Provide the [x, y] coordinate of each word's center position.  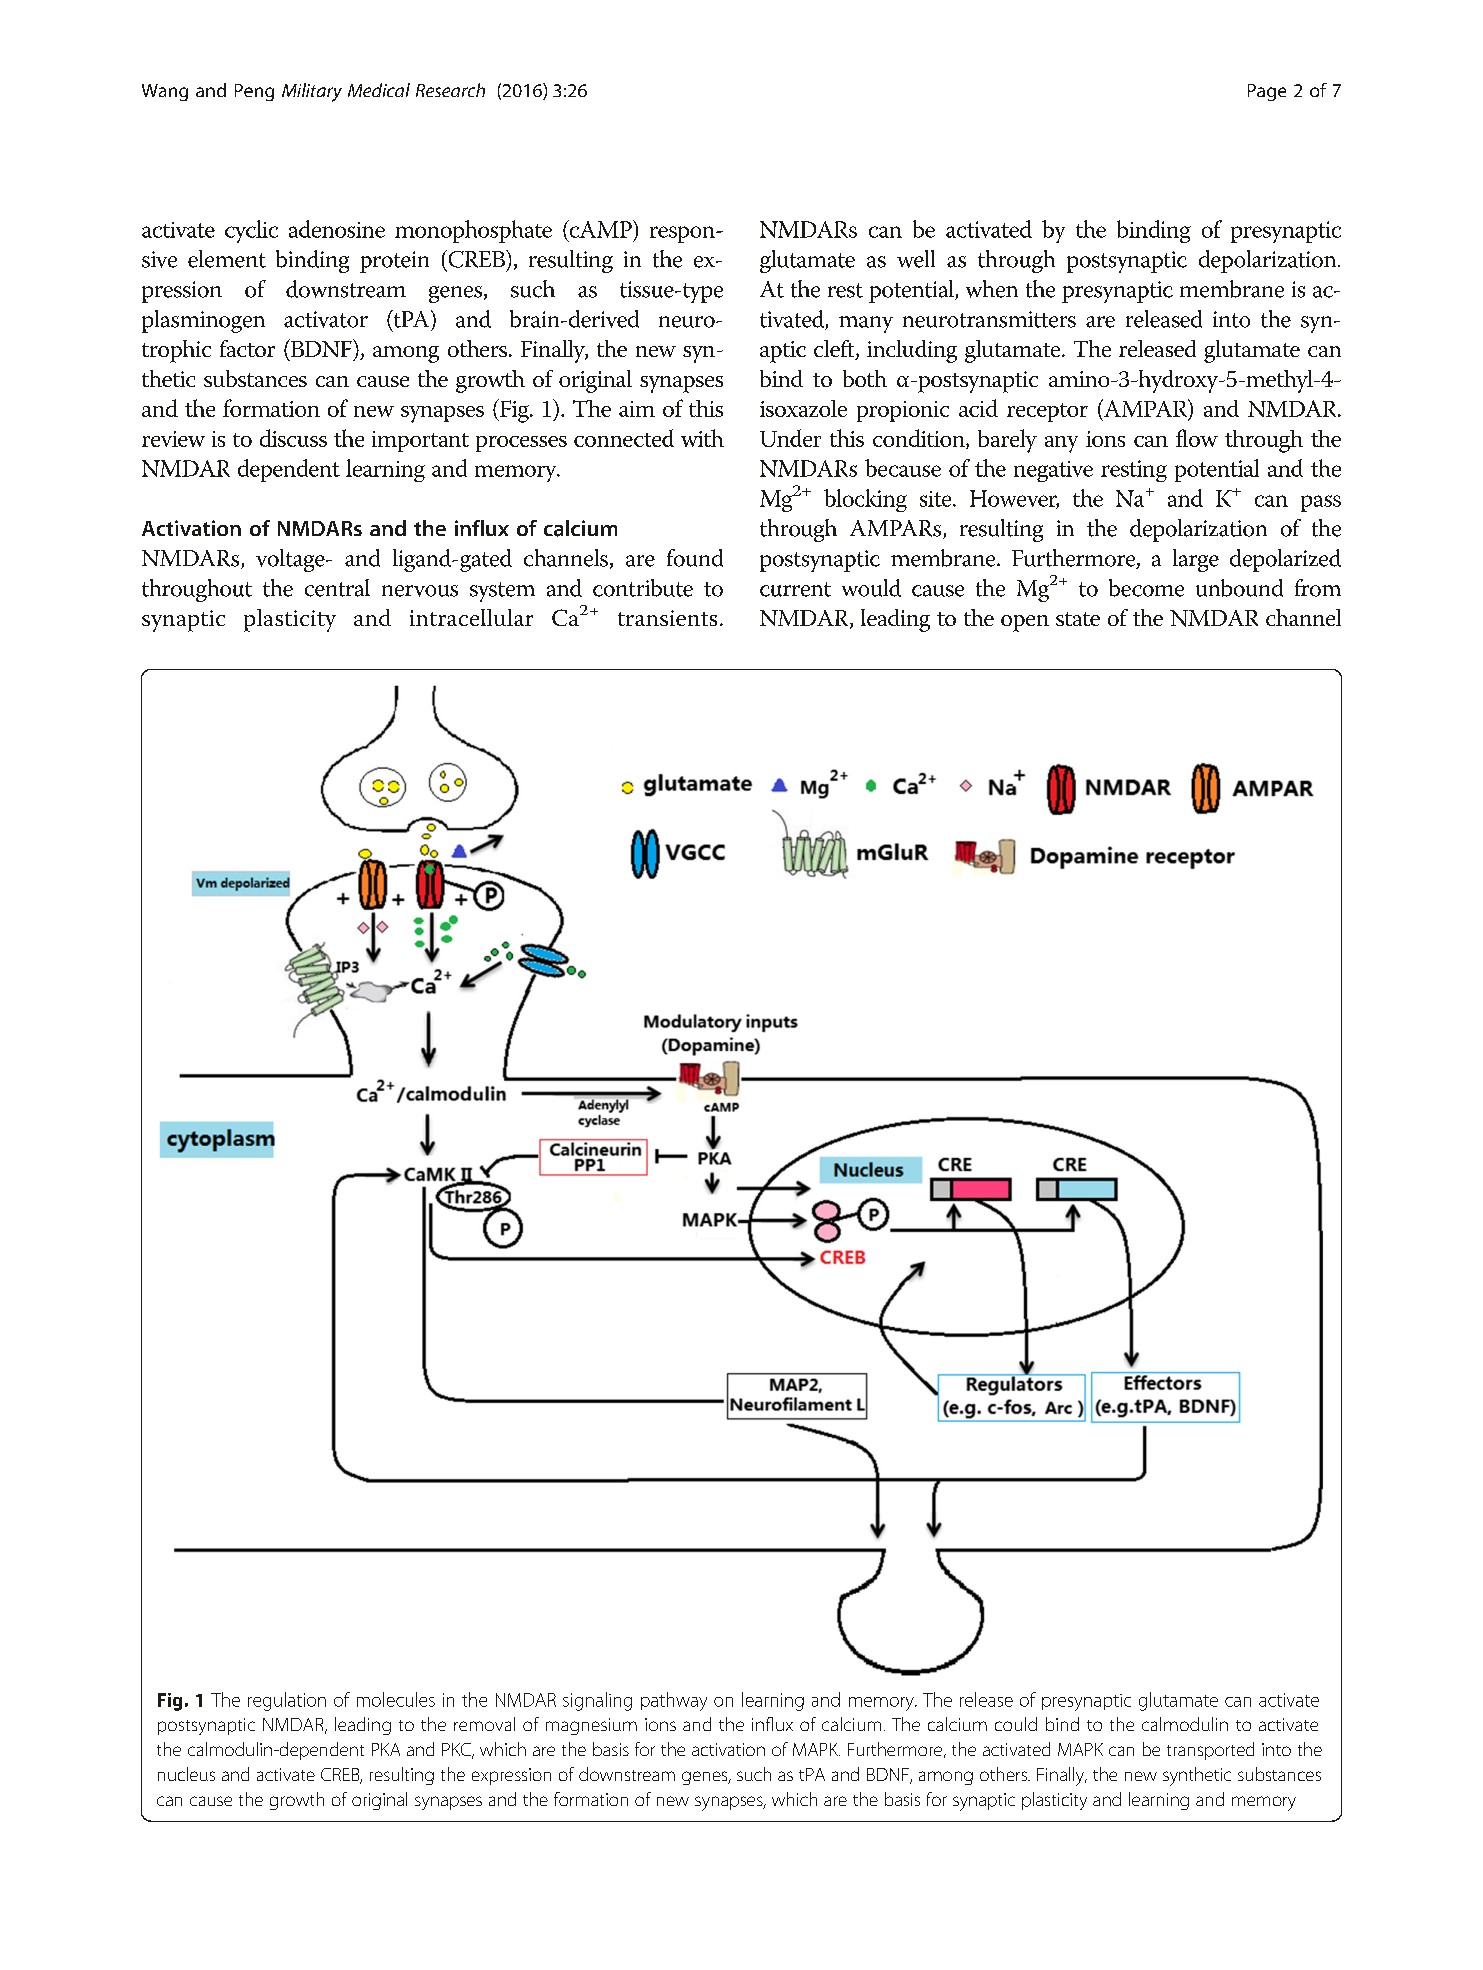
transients [667, 618]
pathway [674, 1701]
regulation [287, 1701]
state [1078, 619]
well [916, 259]
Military [312, 92]
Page [1267, 92]
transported [1210, 1751]
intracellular [471, 617]
